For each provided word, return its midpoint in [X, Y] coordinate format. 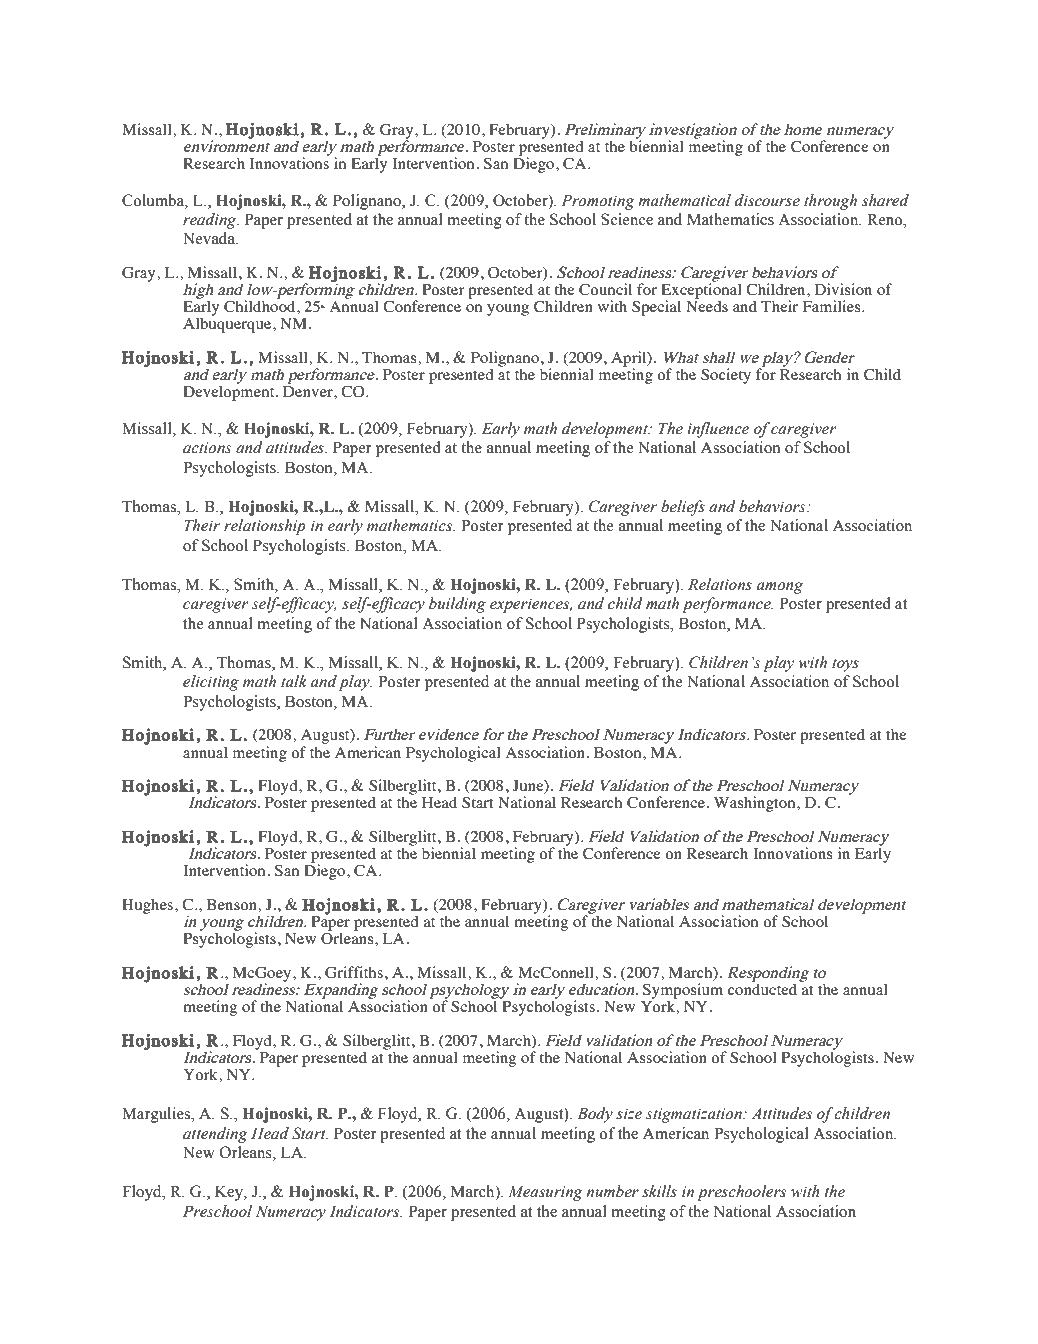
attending [215, 1135]
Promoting [598, 202]
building [457, 605]
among [780, 588]
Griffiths [354, 972]
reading [211, 221]
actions [207, 448]
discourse [767, 200]
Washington [756, 804]
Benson [233, 904]
